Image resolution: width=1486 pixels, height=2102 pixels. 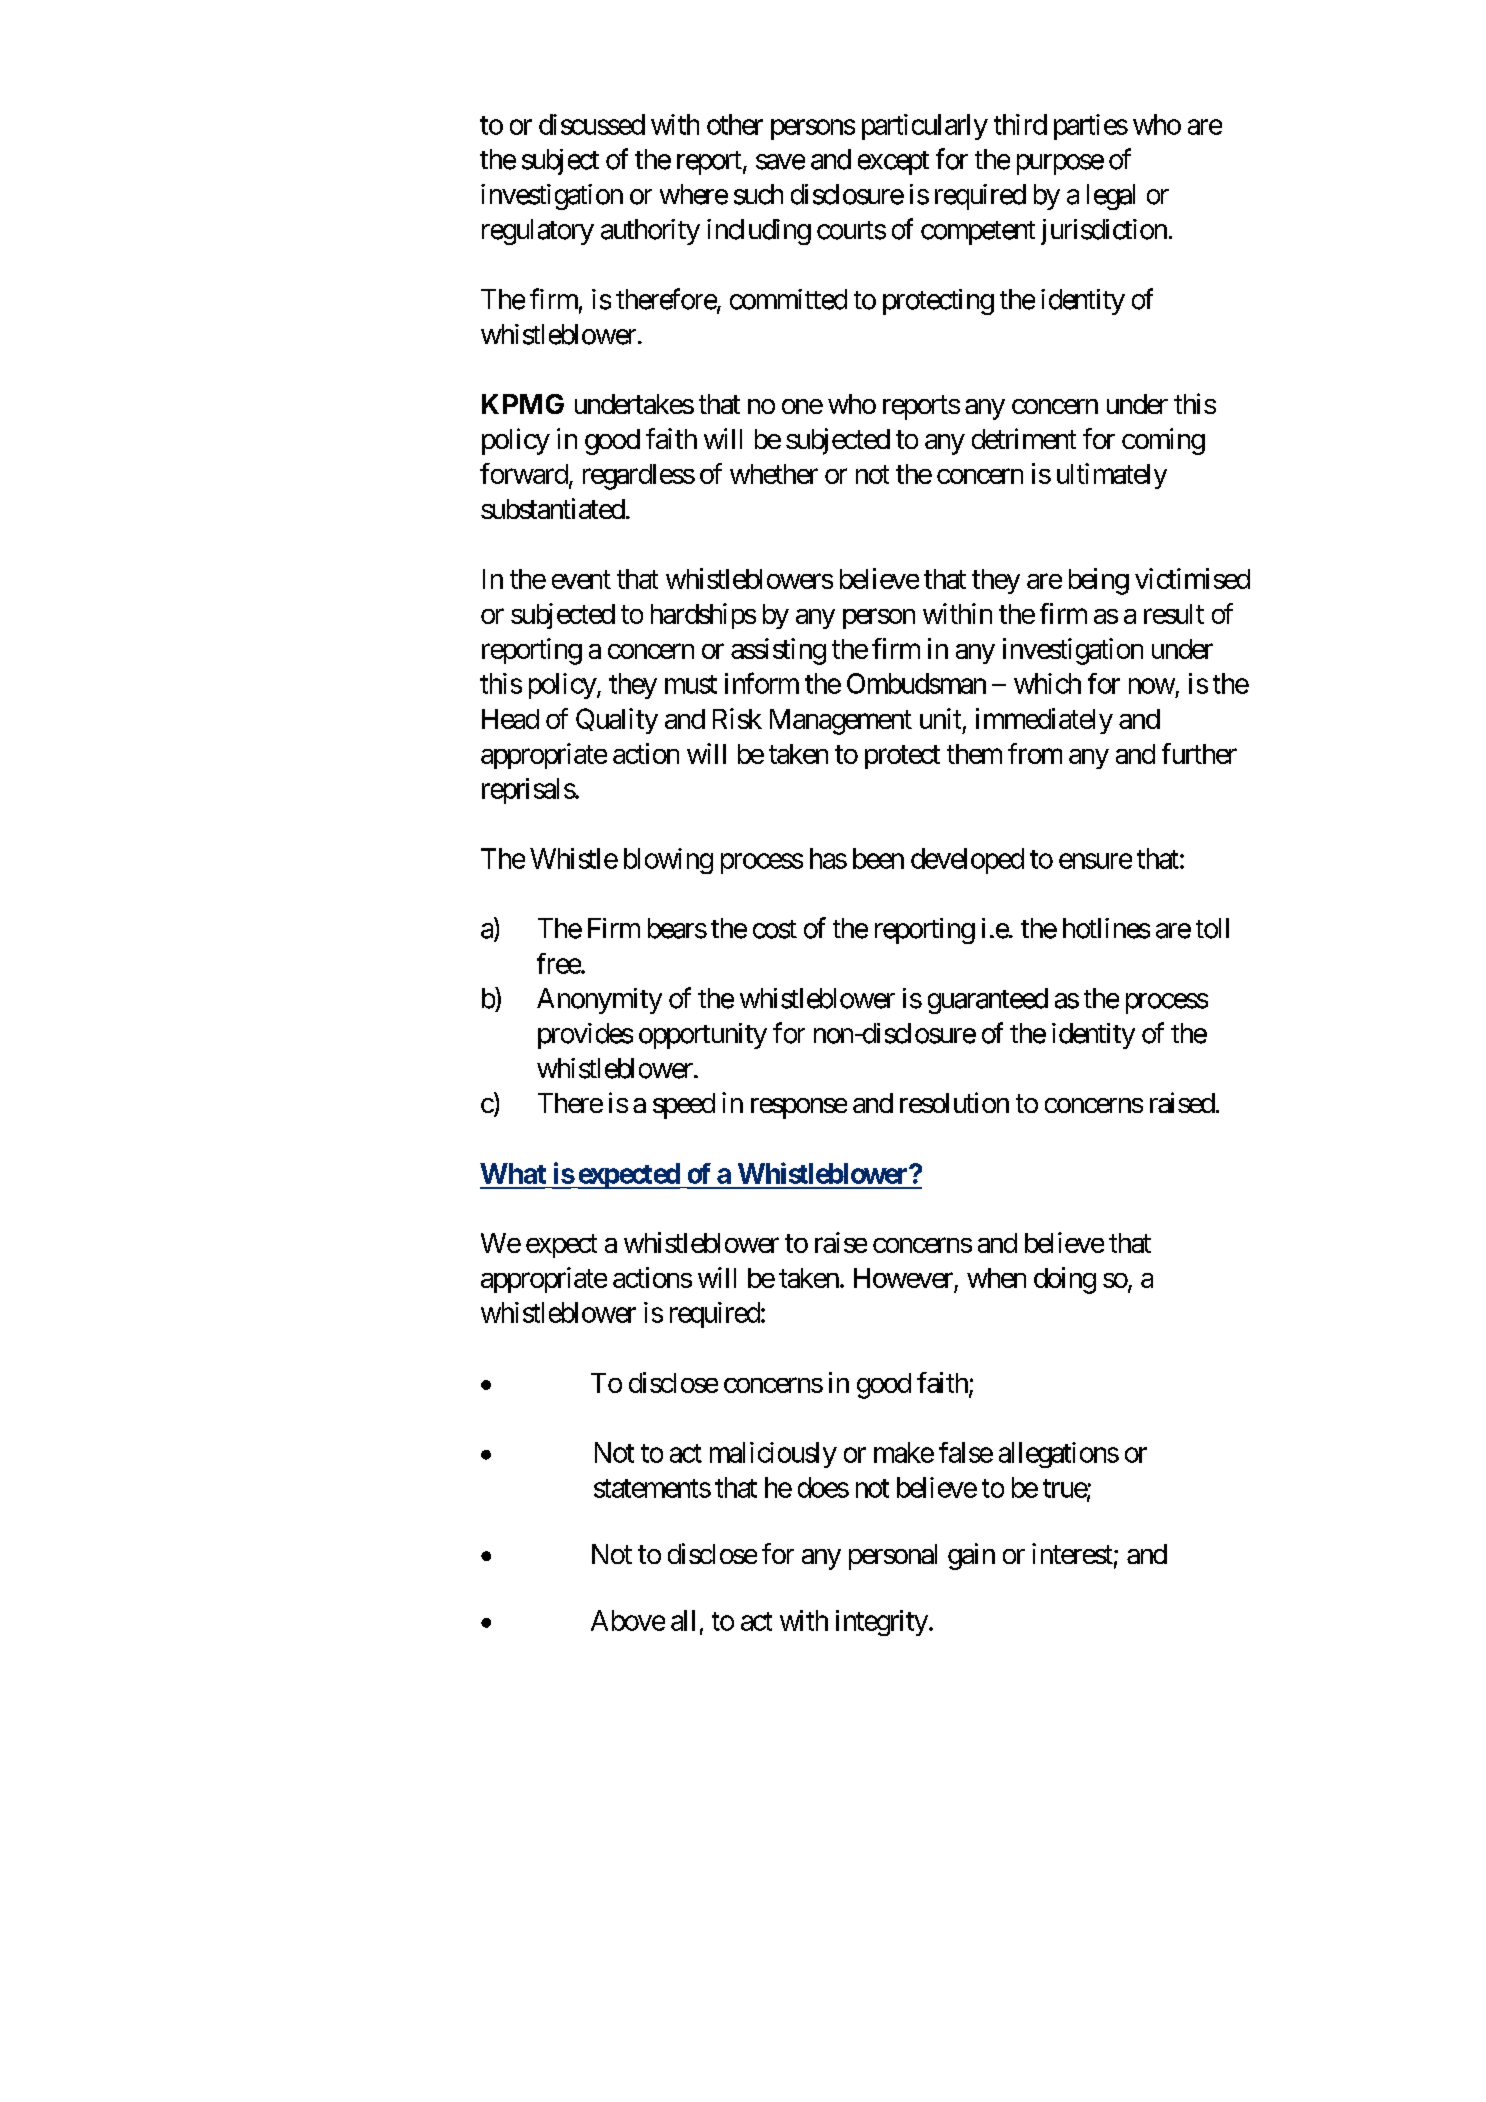 I want to click on blowing, so click(x=668, y=861).
